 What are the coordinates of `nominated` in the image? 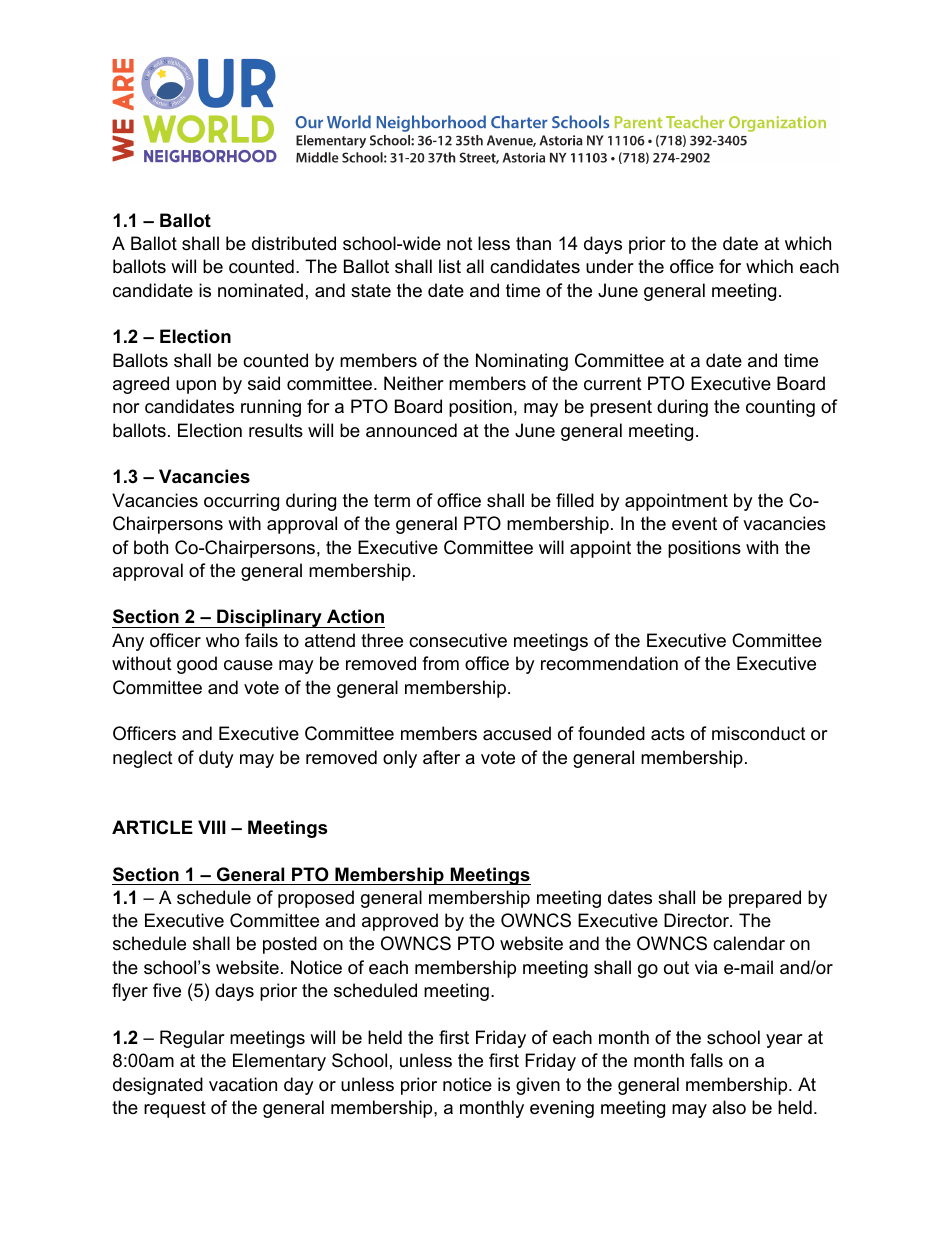 It's located at (260, 290).
